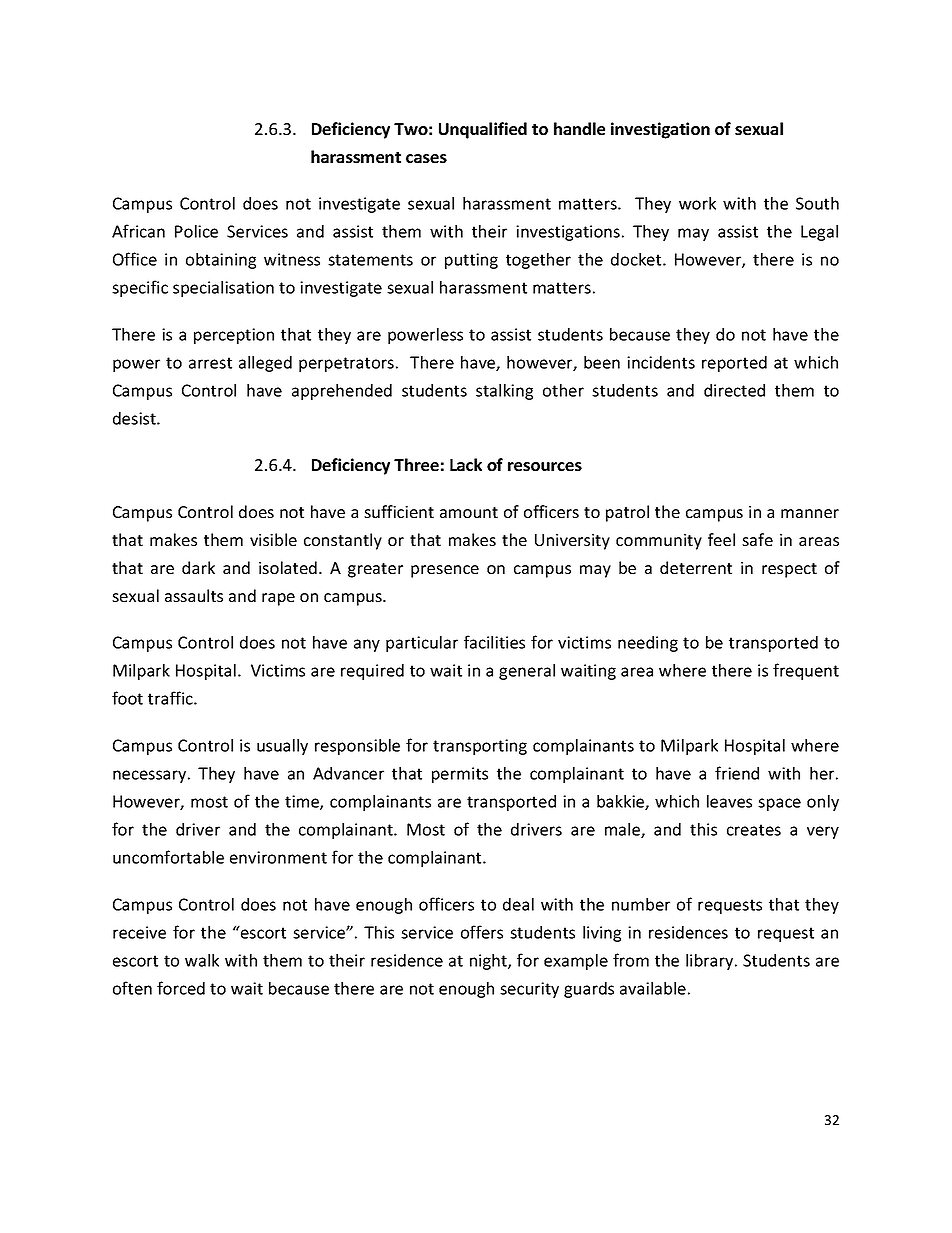  Describe the element at coordinates (202, 960) in the screenshot. I see `walk` at that location.
